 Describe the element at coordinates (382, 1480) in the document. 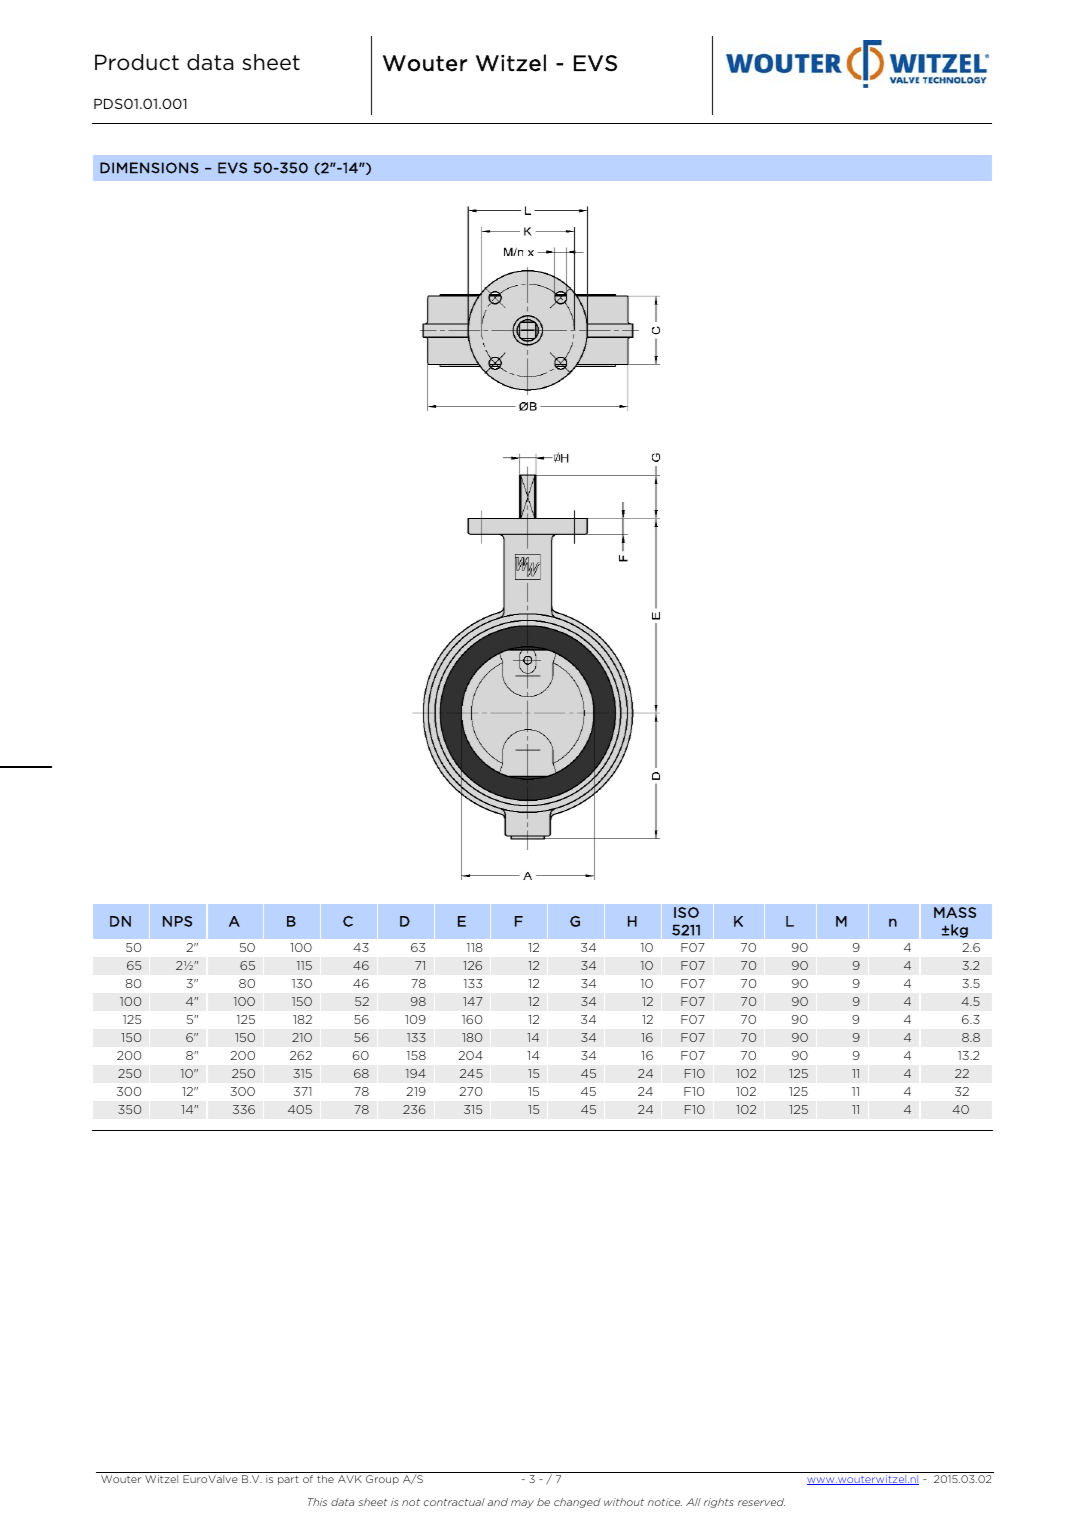

I see `Group` at that location.
